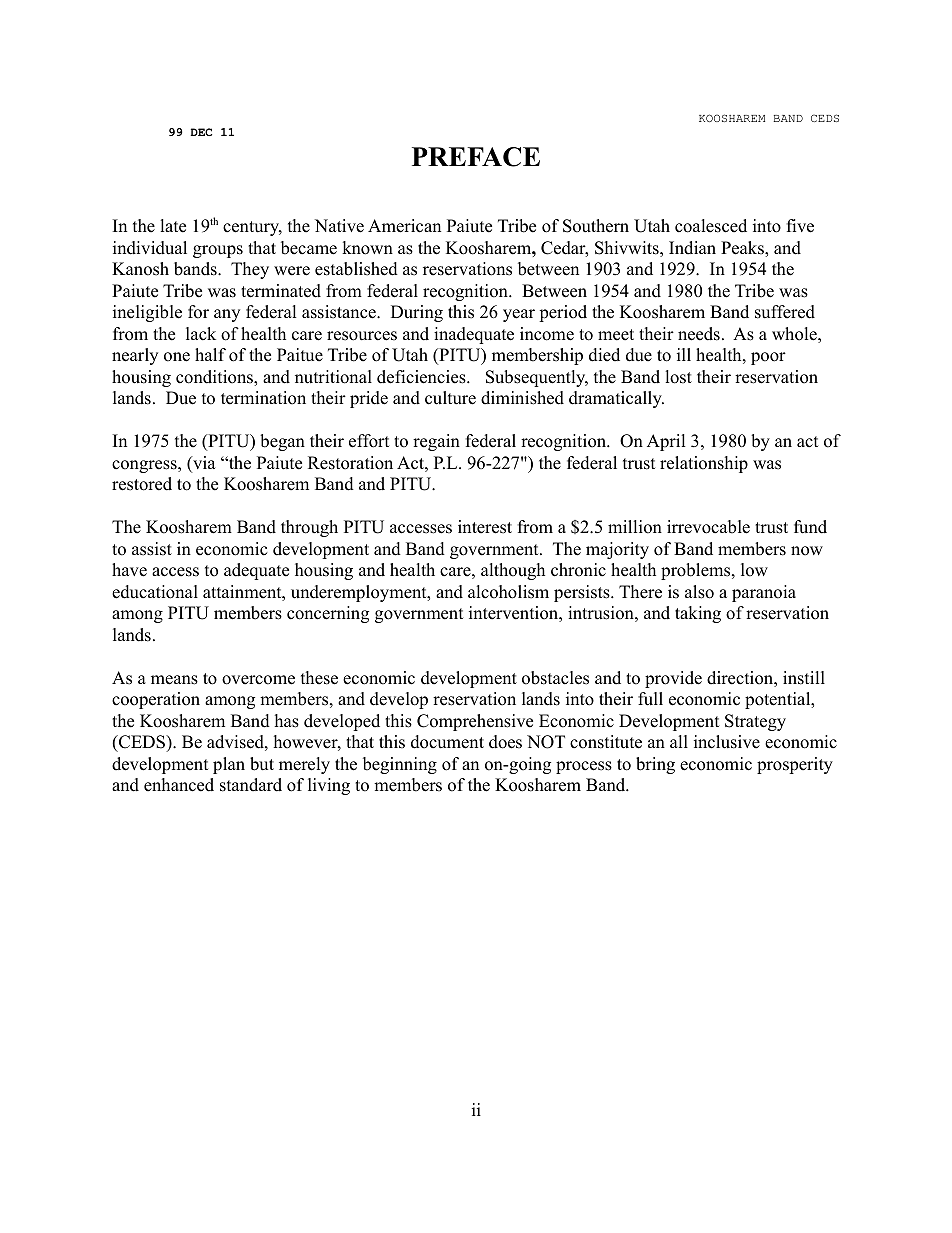 This screenshot has height=1233, width=952. I want to click on DEC, so click(201, 132).
